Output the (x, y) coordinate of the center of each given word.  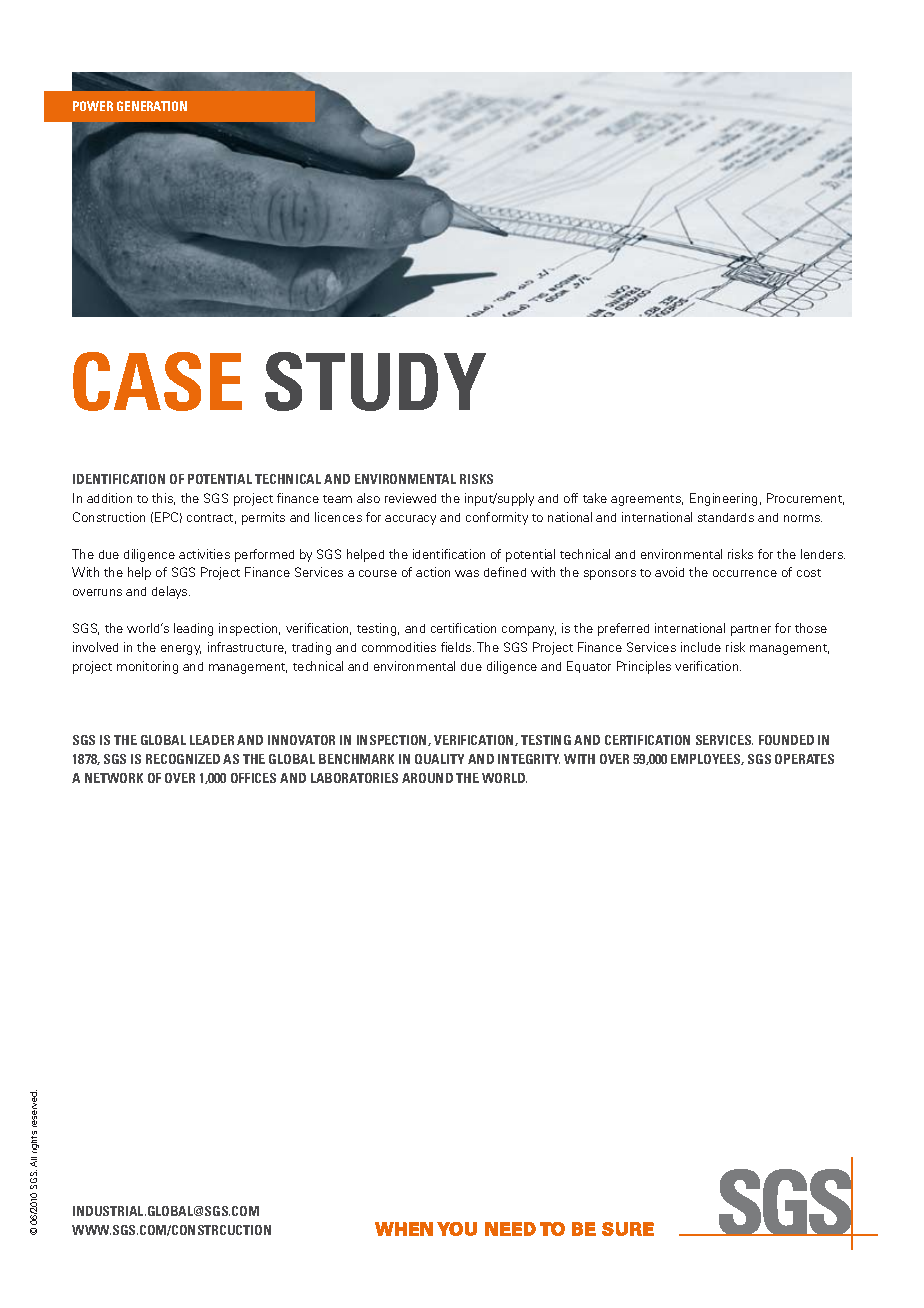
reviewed (410, 498)
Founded (786, 740)
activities (204, 554)
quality (439, 759)
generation (152, 106)
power (93, 106)
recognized (183, 759)
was (467, 573)
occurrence (745, 573)
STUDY (375, 381)
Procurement (805, 499)
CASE (157, 381)
